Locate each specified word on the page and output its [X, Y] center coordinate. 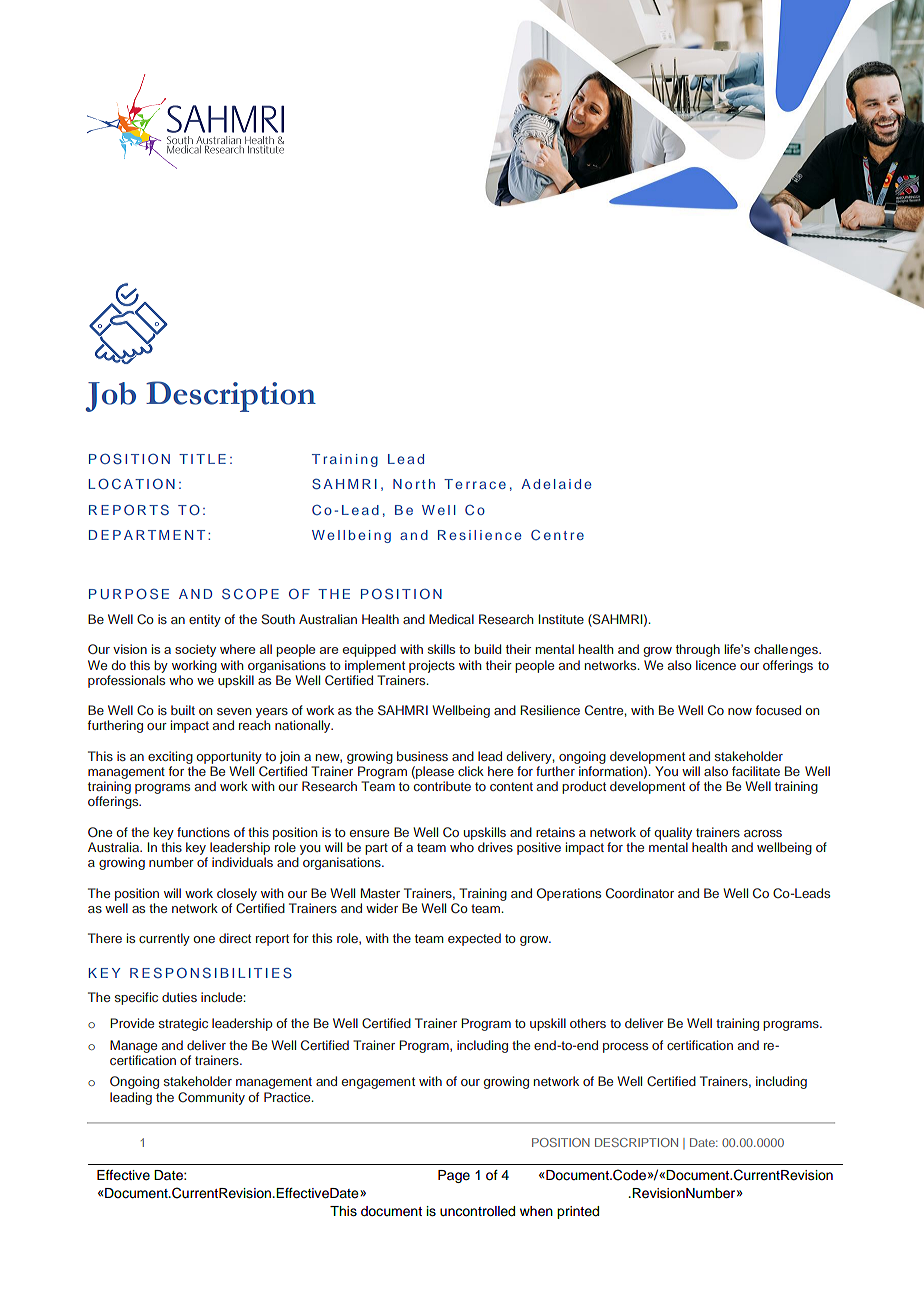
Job [111, 397]
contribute [442, 786]
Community [211, 1098]
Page [454, 1176]
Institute [561, 619]
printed [578, 1212]
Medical [451, 619]
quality [673, 833]
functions [203, 832]
